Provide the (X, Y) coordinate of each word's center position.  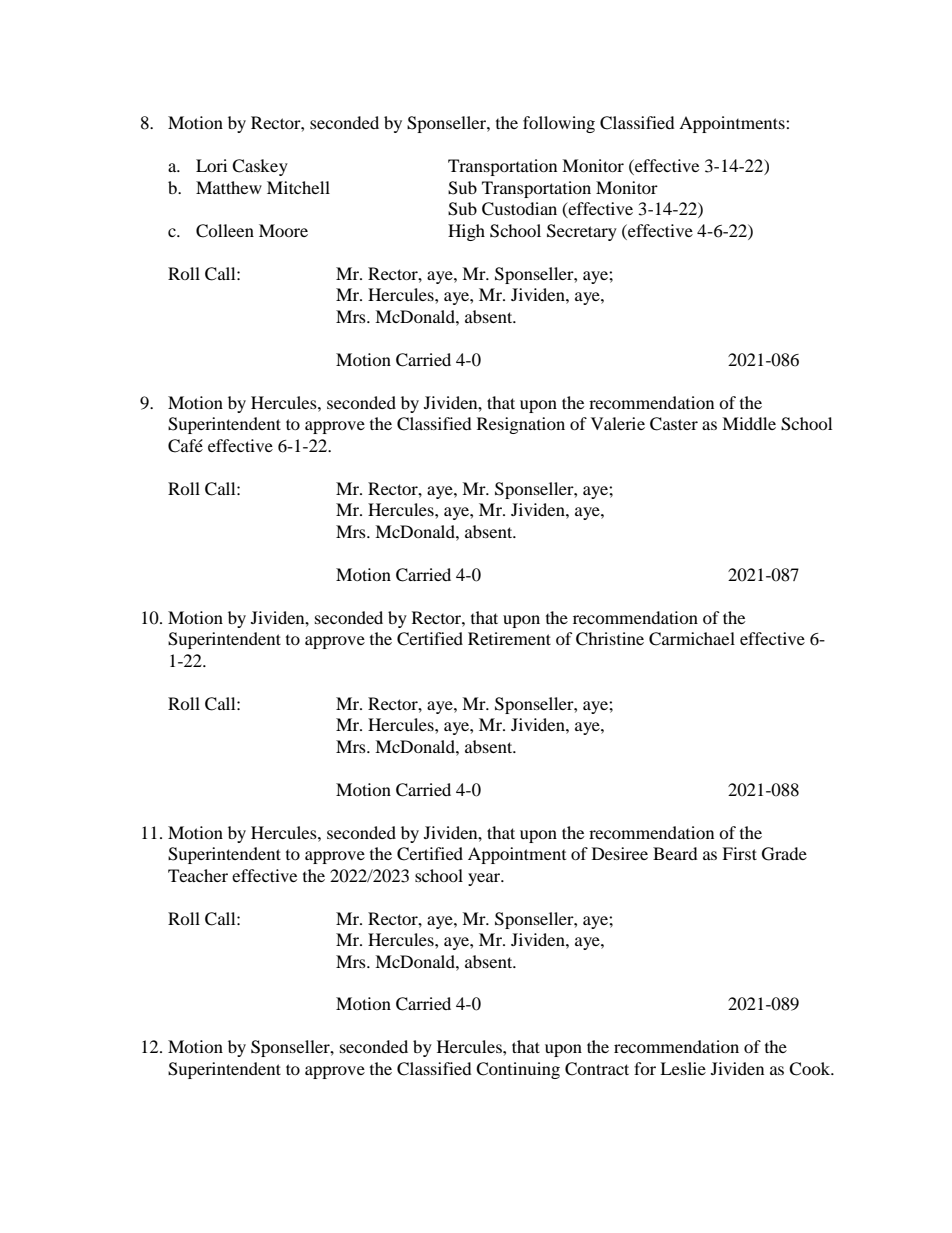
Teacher (198, 875)
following (559, 124)
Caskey (260, 167)
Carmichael (692, 639)
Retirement (509, 638)
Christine (610, 639)
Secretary (582, 232)
